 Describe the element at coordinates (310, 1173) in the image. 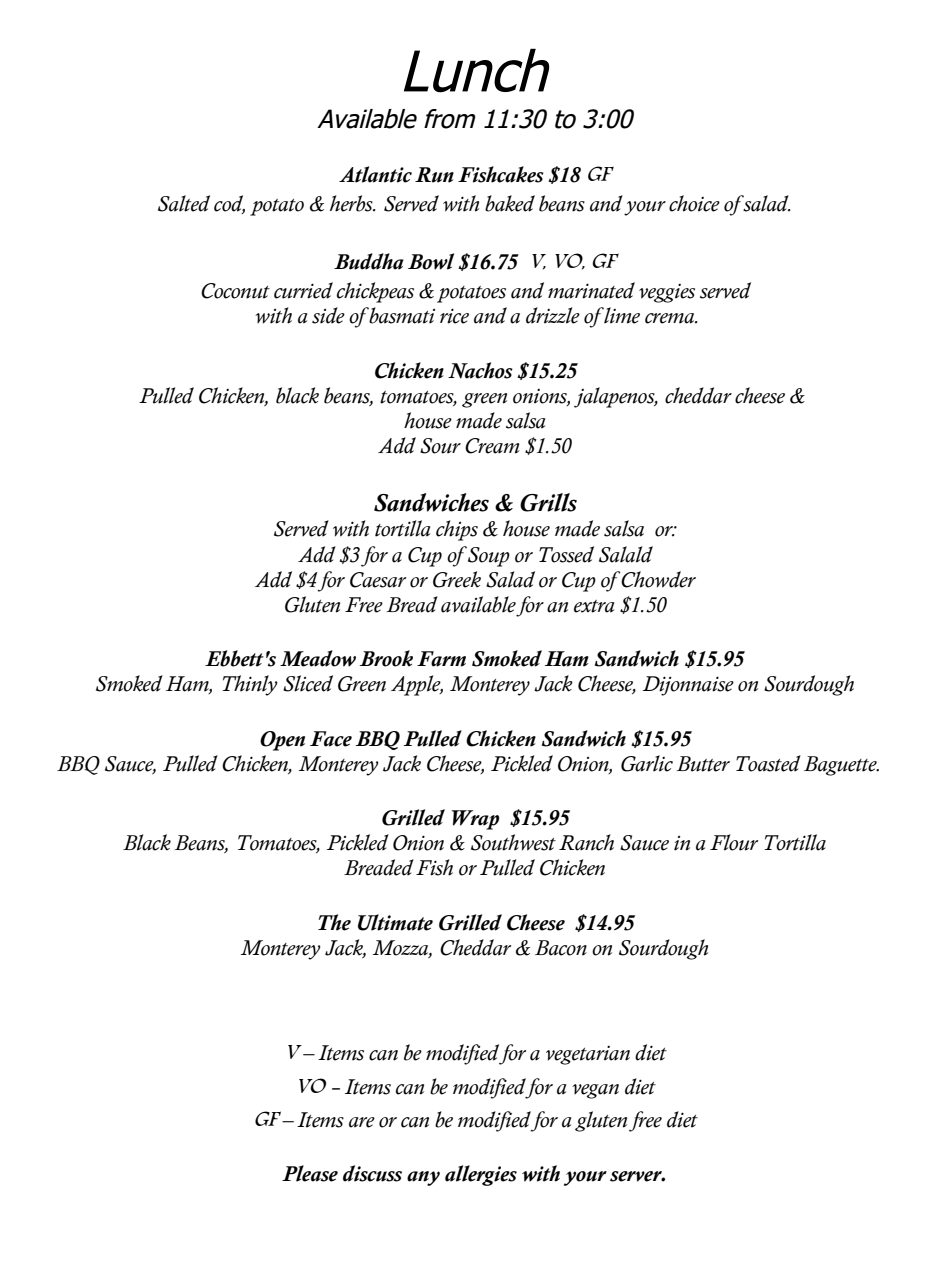

I see `Please` at that location.
